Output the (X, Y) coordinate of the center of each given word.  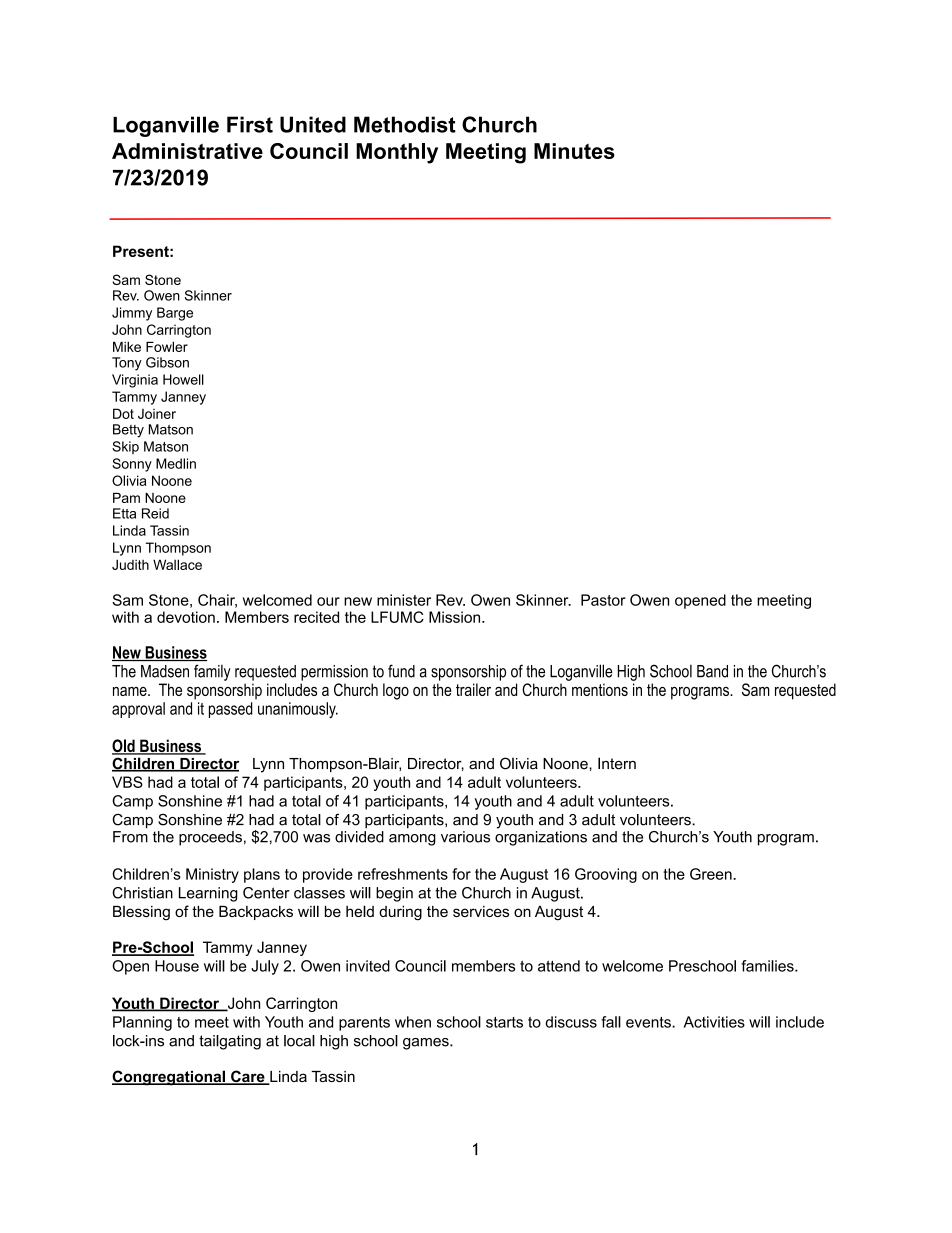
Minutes (574, 151)
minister (404, 600)
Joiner (157, 414)
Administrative (187, 151)
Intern (617, 763)
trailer (473, 689)
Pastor (603, 600)
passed (230, 710)
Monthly (397, 153)
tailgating (230, 1042)
